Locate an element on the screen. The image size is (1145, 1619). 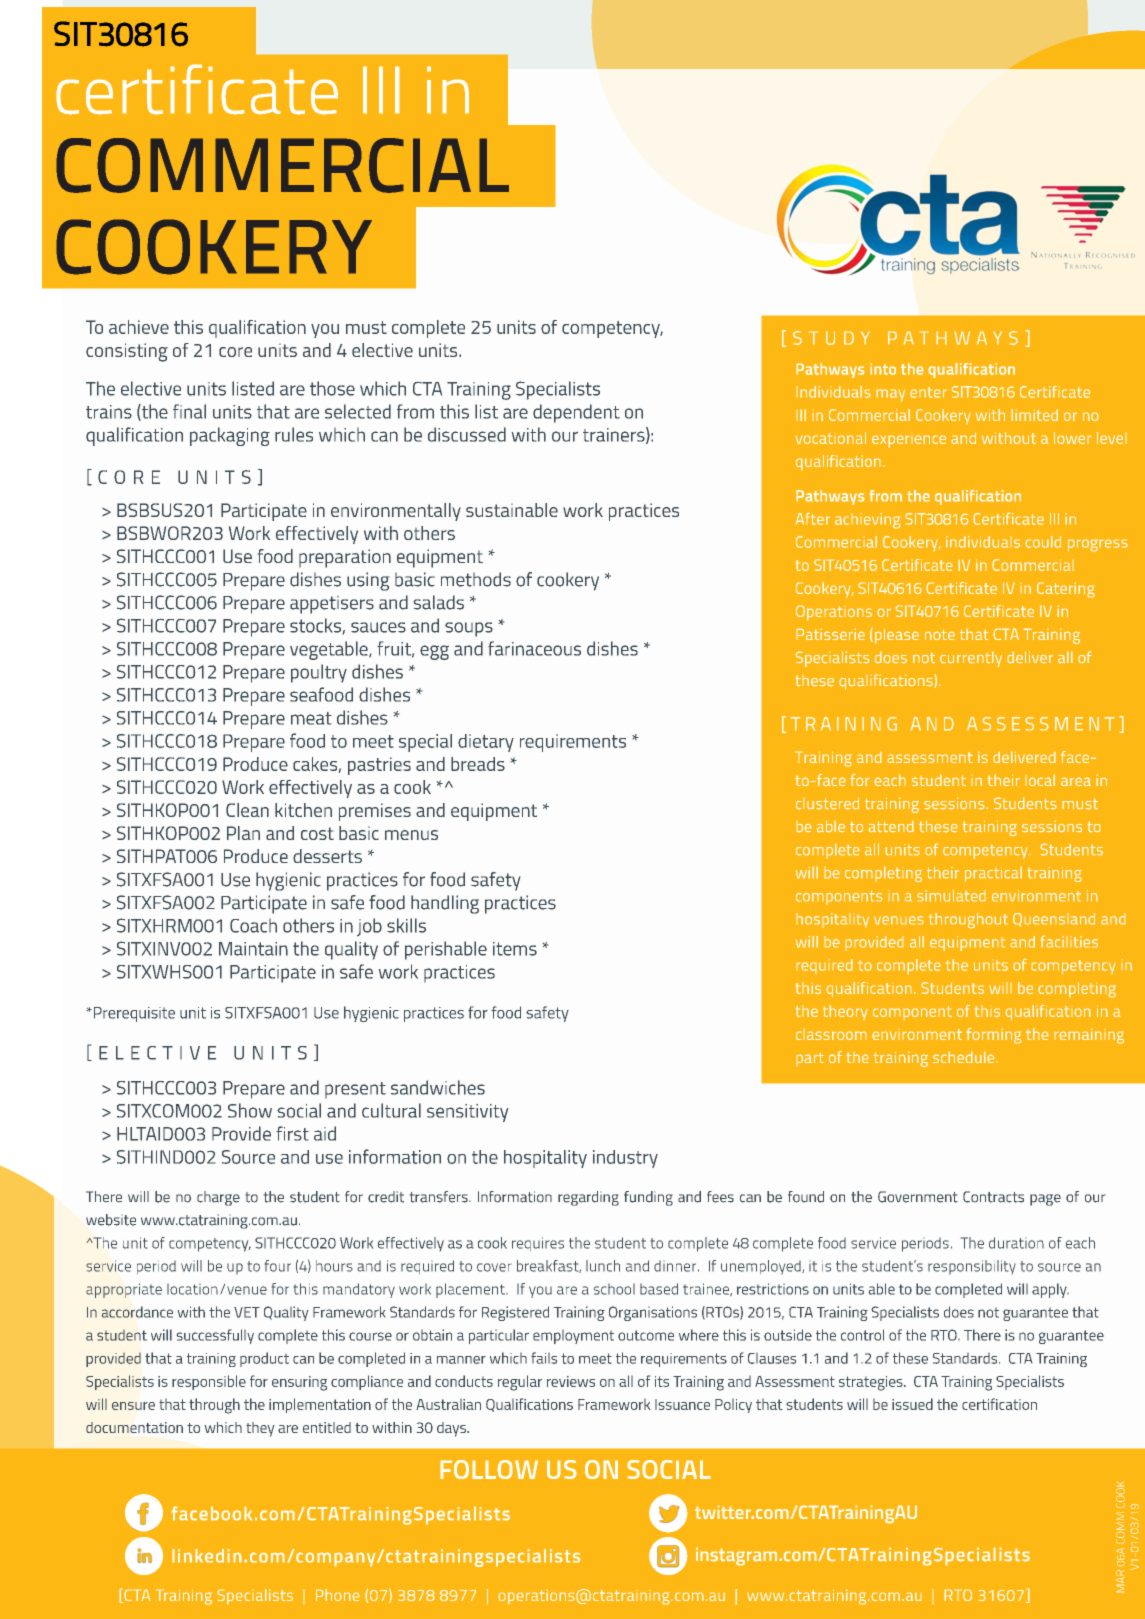
facilities is located at coordinates (1069, 941).
